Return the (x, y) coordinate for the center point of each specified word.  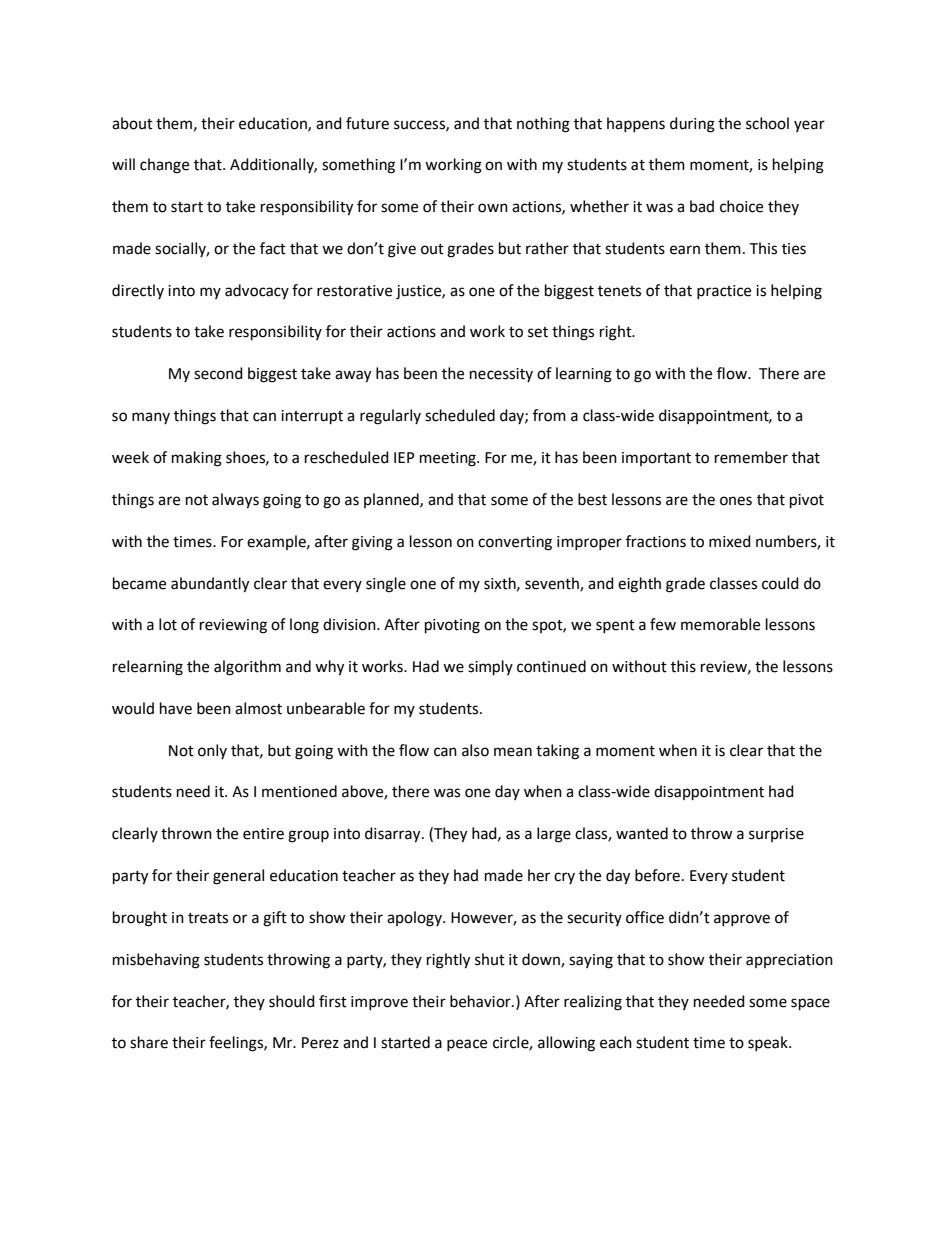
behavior (481, 1001)
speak (769, 1043)
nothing (543, 125)
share (149, 1042)
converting (515, 543)
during (692, 125)
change (164, 166)
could (780, 583)
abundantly (210, 585)
